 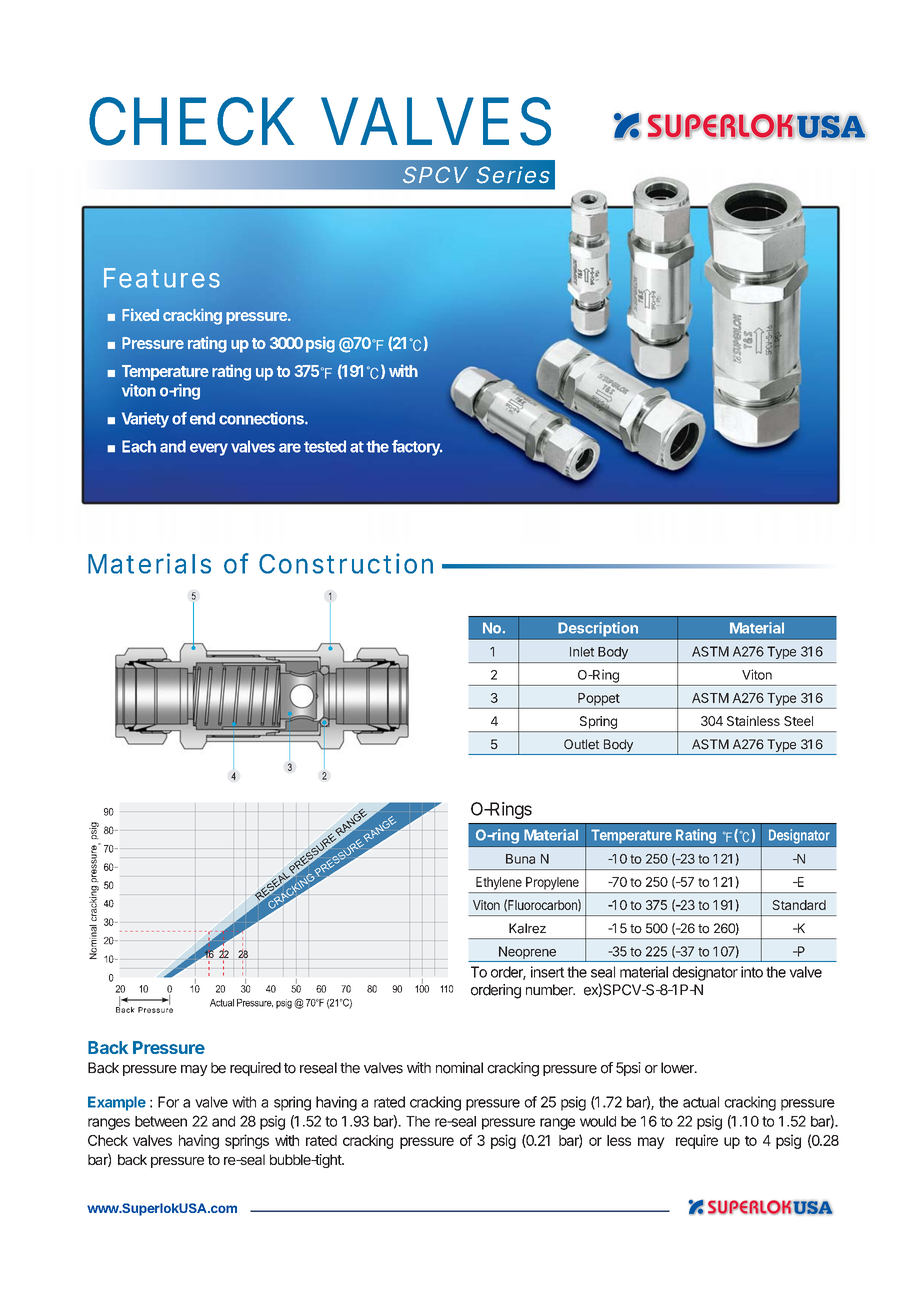 What do you see at coordinates (168, 1102) in the document?
I see `For` at bounding box center [168, 1102].
